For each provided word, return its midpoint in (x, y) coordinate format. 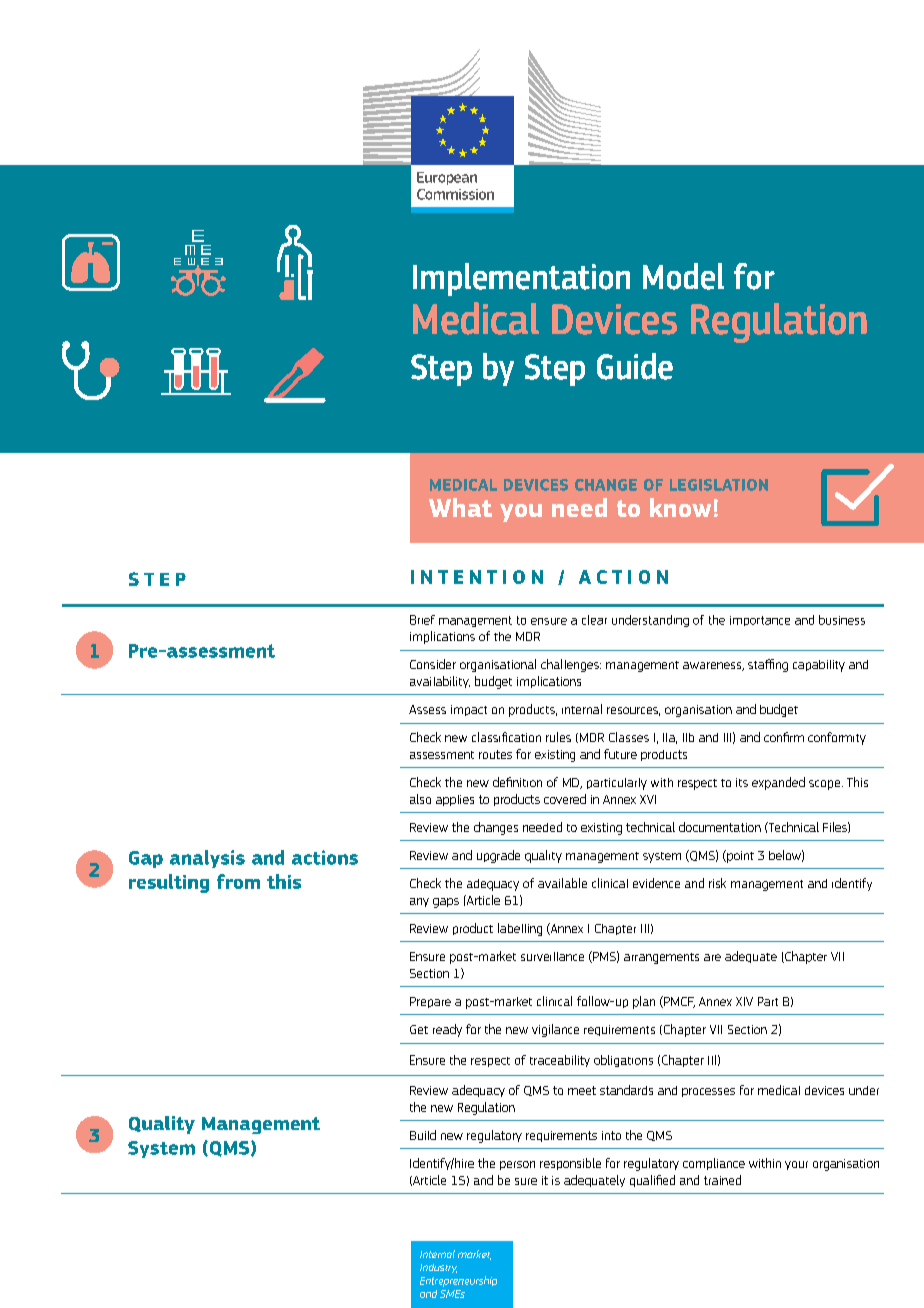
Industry (438, 1268)
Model (683, 276)
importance (760, 621)
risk (717, 883)
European (447, 178)
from (238, 881)
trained (722, 1180)
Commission (455, 194)
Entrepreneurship (458, 1281)
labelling (520, 929)
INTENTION (477, 577)
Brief (422, 620)
